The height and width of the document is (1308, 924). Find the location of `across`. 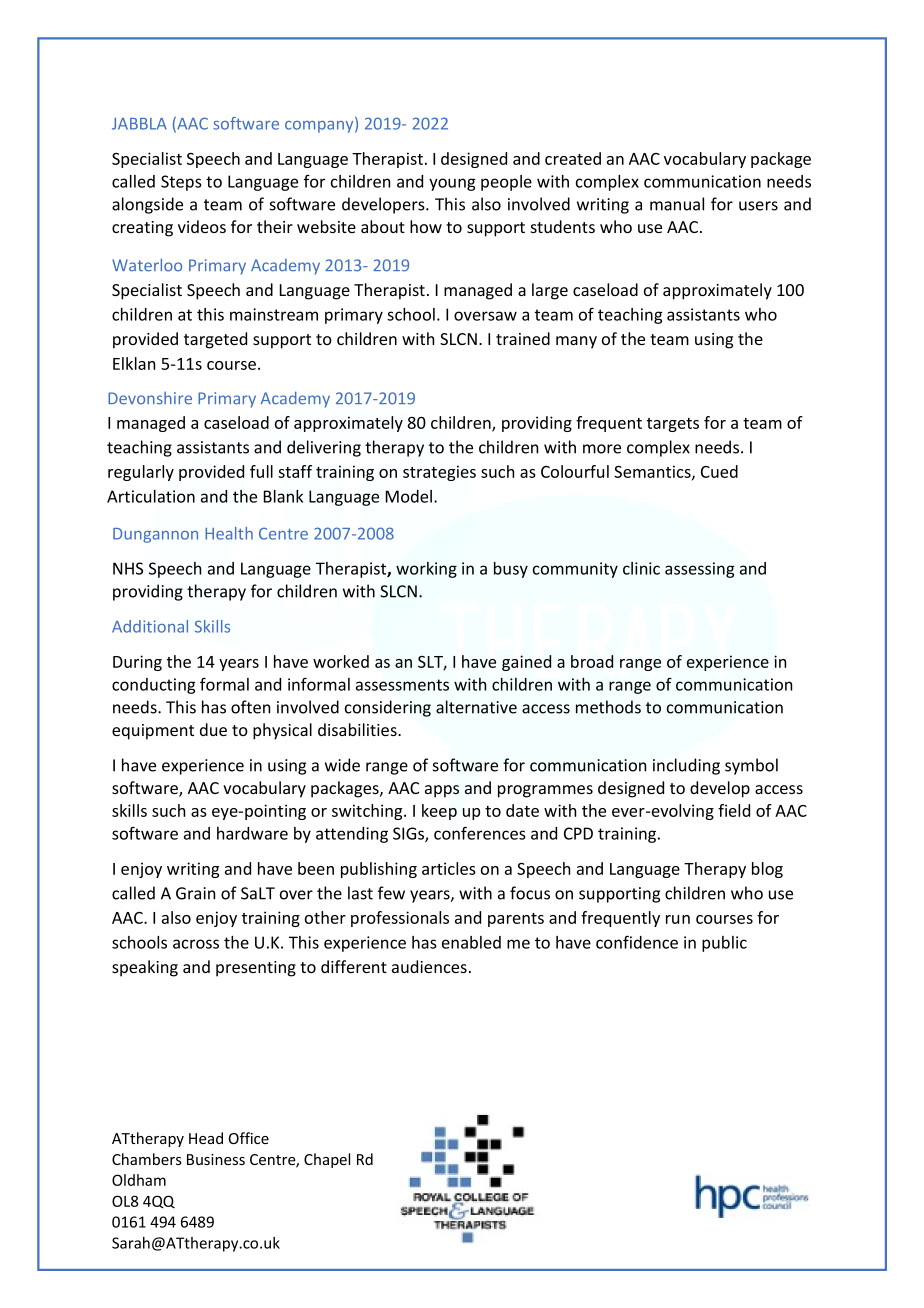

across is located at coordinates (196, 944).
